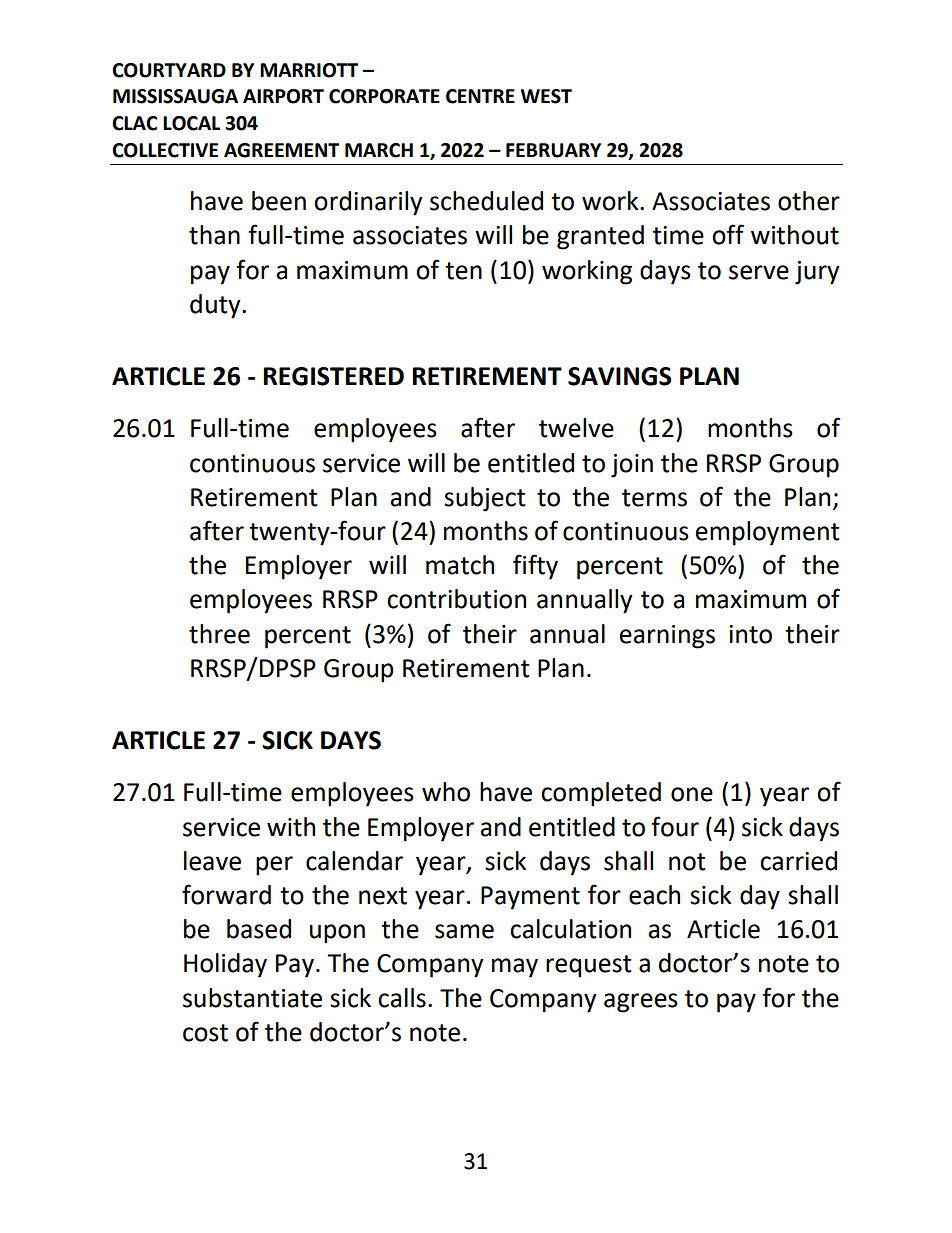  Describe the element at coordinates (283, 96) in the screenshot. I see `AIRPORT` at that location.
